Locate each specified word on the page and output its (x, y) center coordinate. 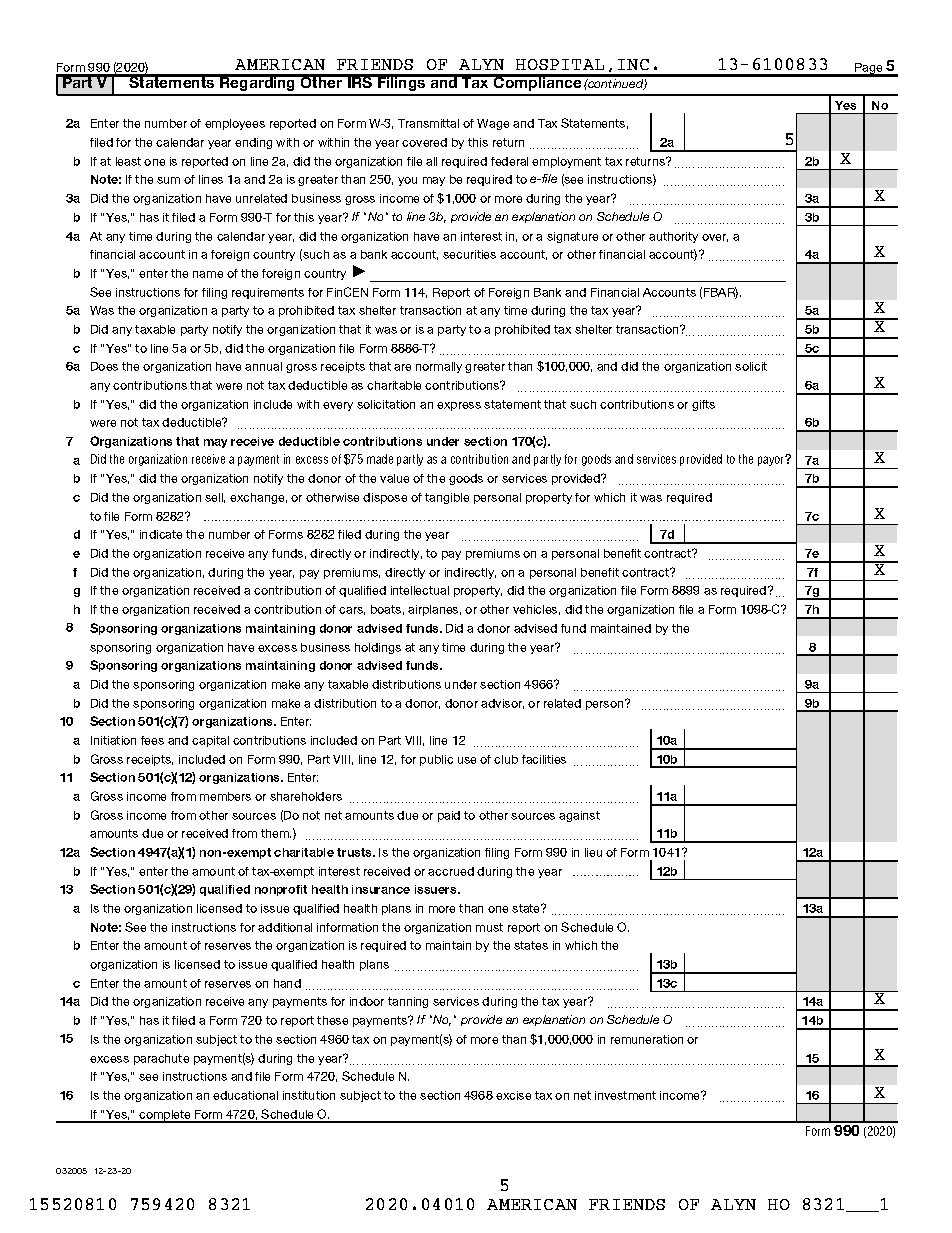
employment (566, 162)
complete (165, 1116)
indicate (161, 534)
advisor (502, 704)
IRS (360, 81)
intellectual (420, 590)
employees (235, 124)
